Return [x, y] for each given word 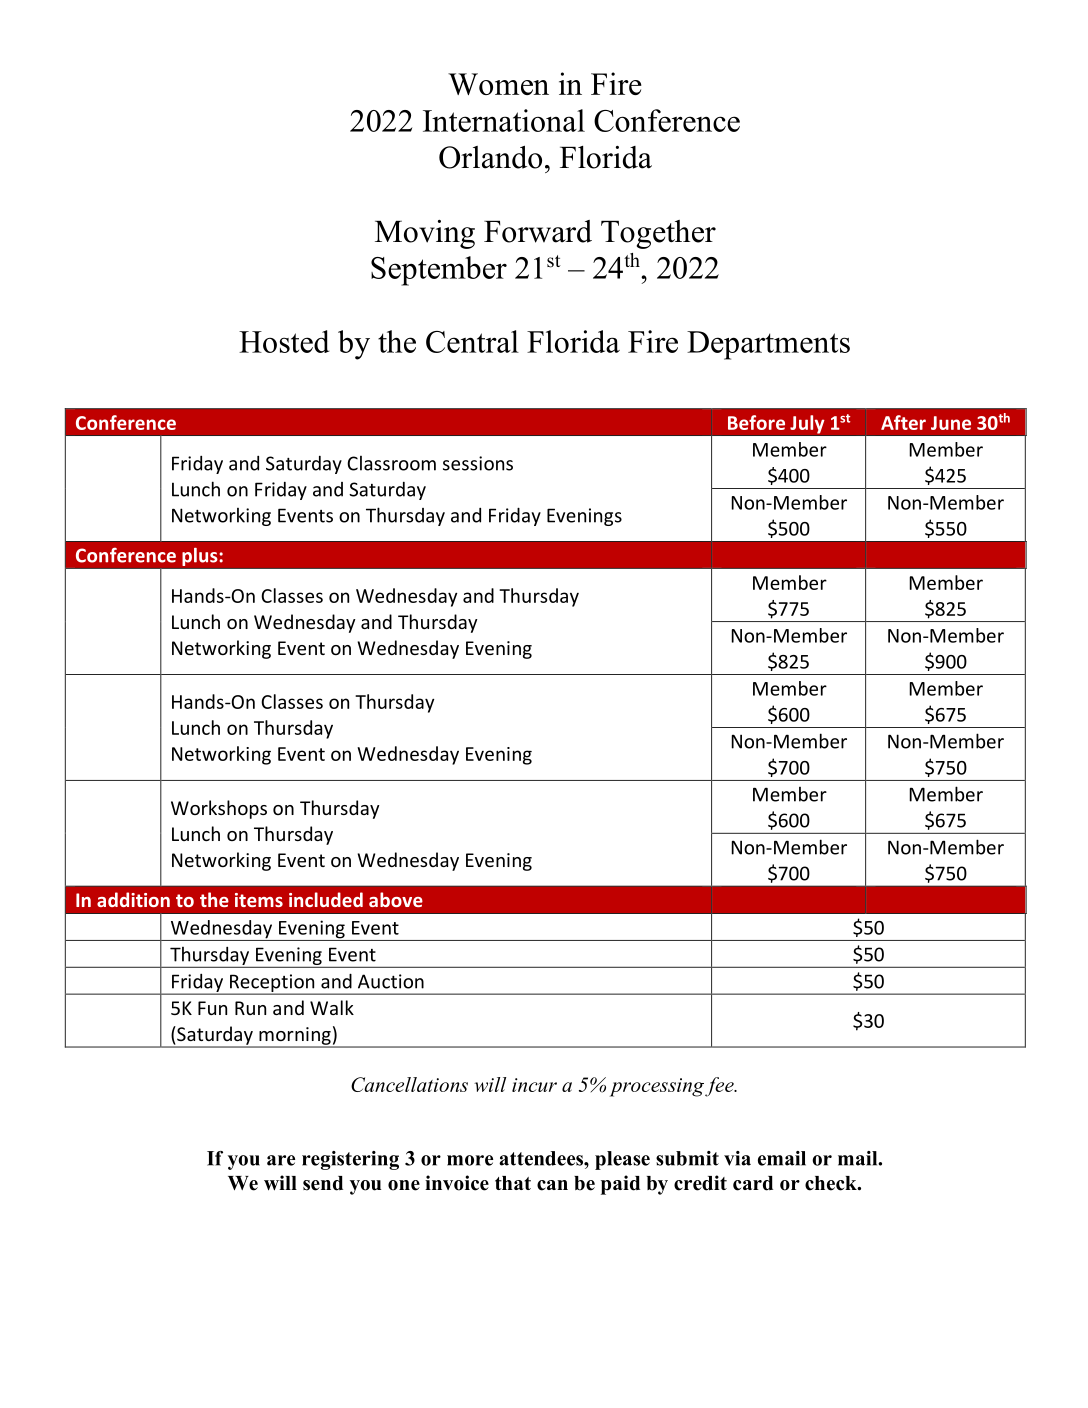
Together [658, 234]
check [832, 1183]
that [513, 1183]
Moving [425, 234]
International [504, 120]
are [281, 1160]
